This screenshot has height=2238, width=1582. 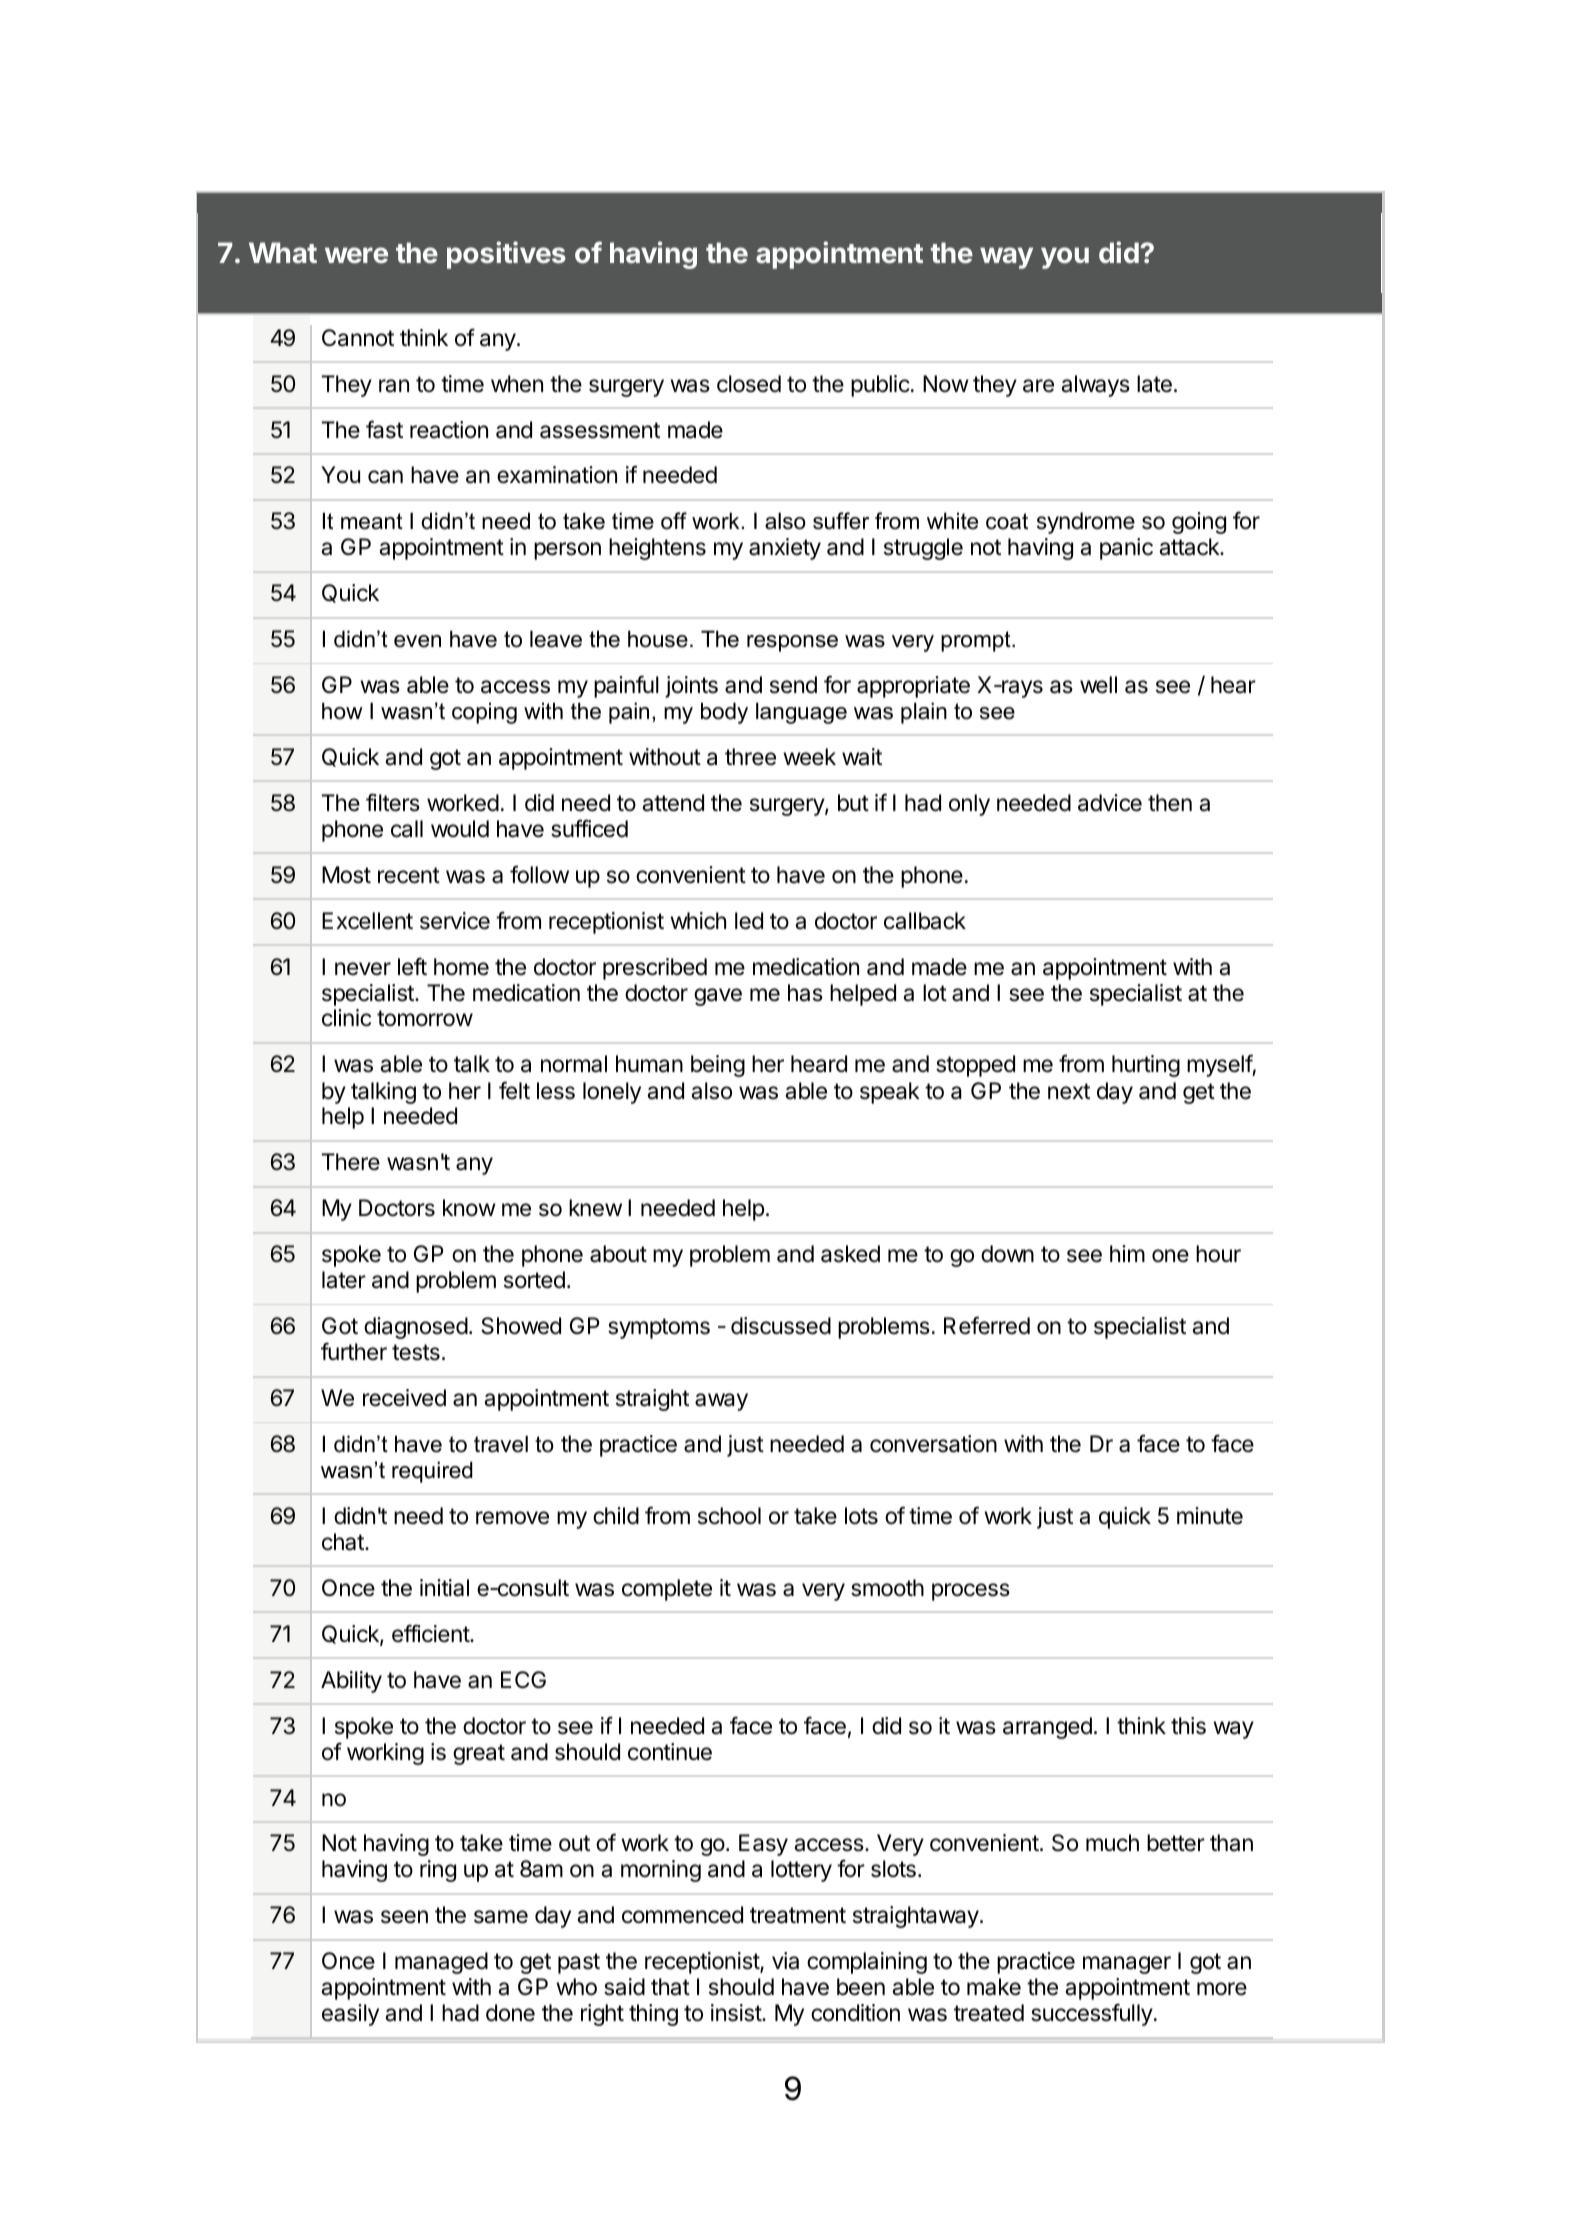 I want to click on via, so click(x=785, y=1961).
